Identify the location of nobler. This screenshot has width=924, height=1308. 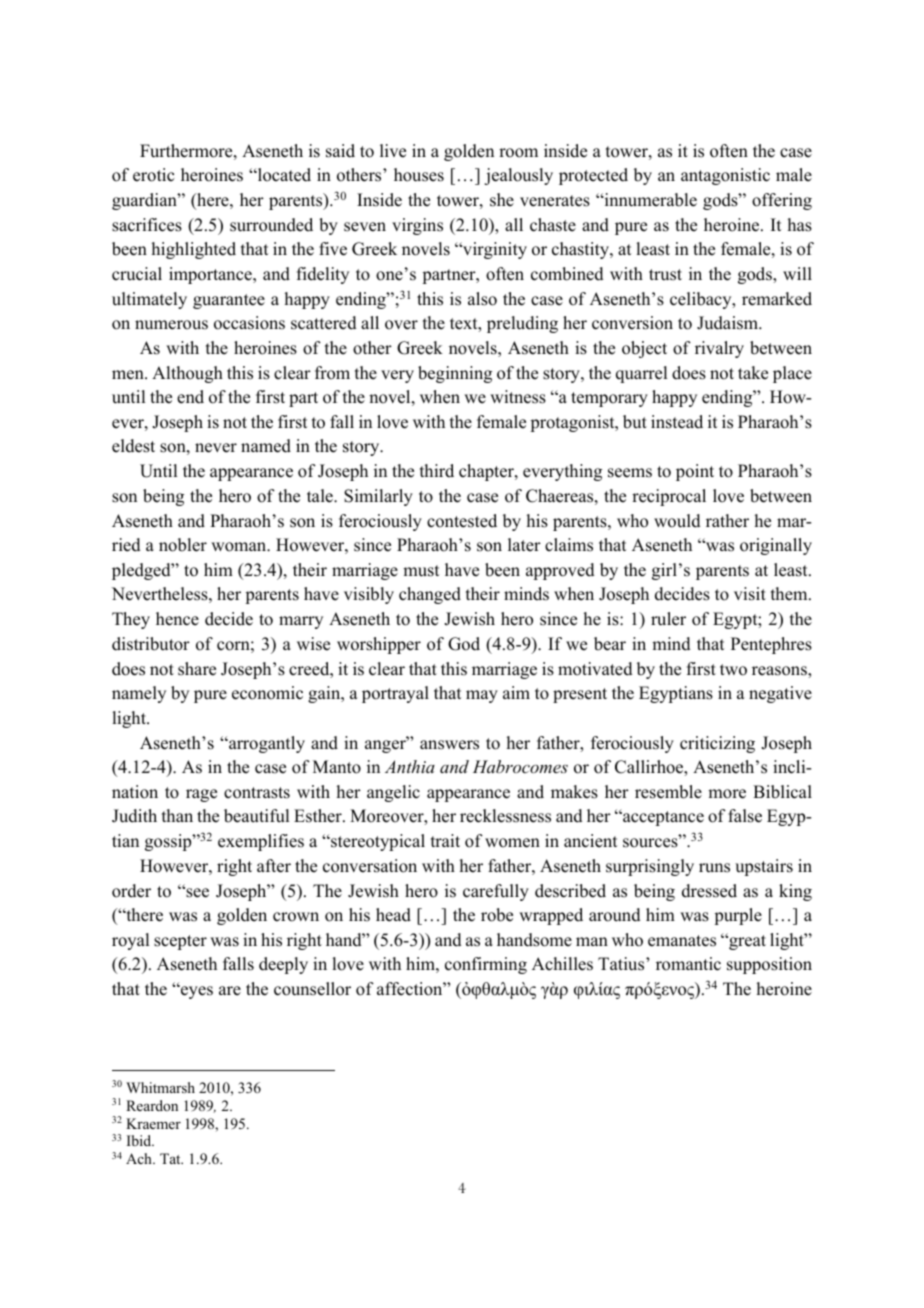
(183, 545).
